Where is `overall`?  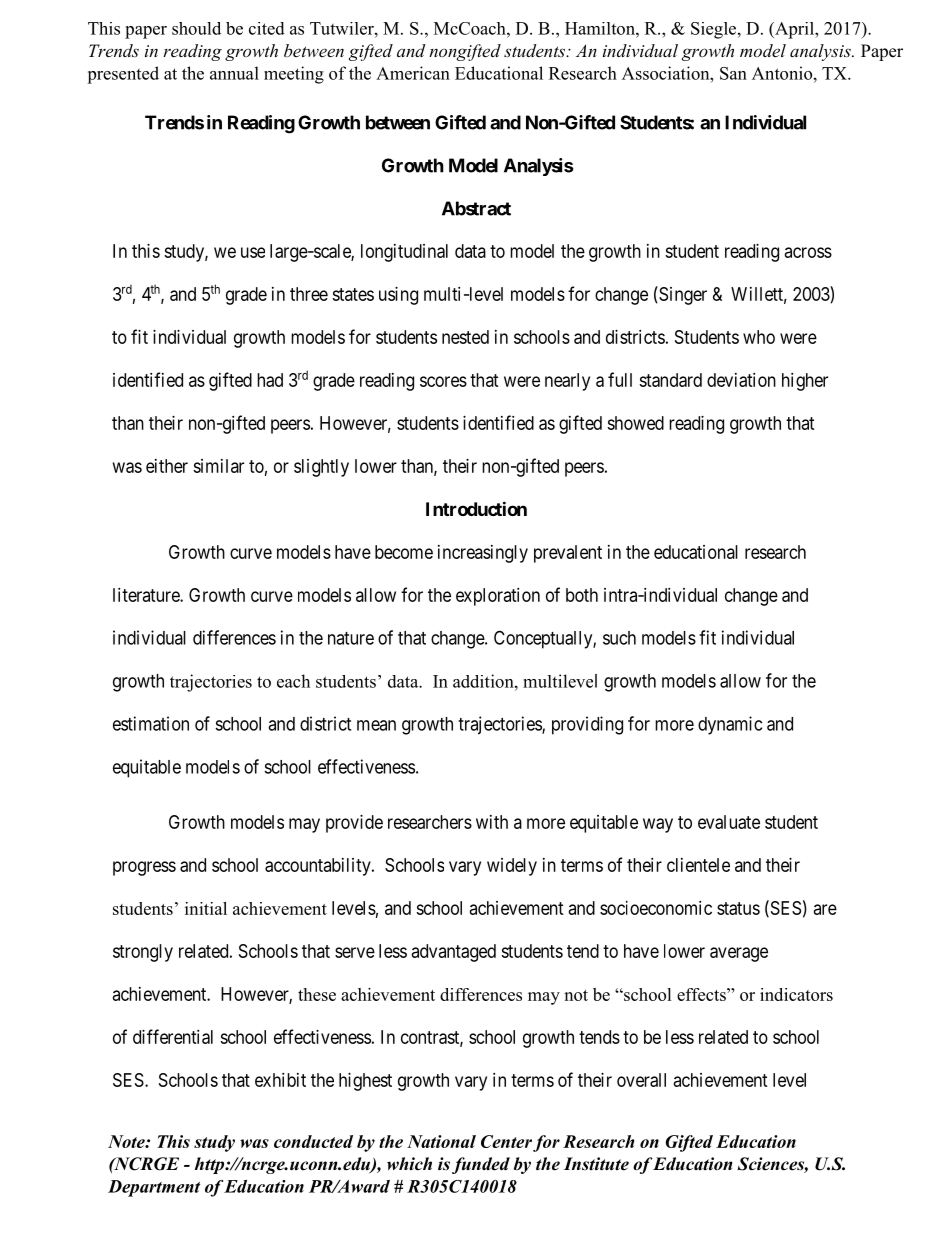 overall is located at coordinates (641, 1080).
